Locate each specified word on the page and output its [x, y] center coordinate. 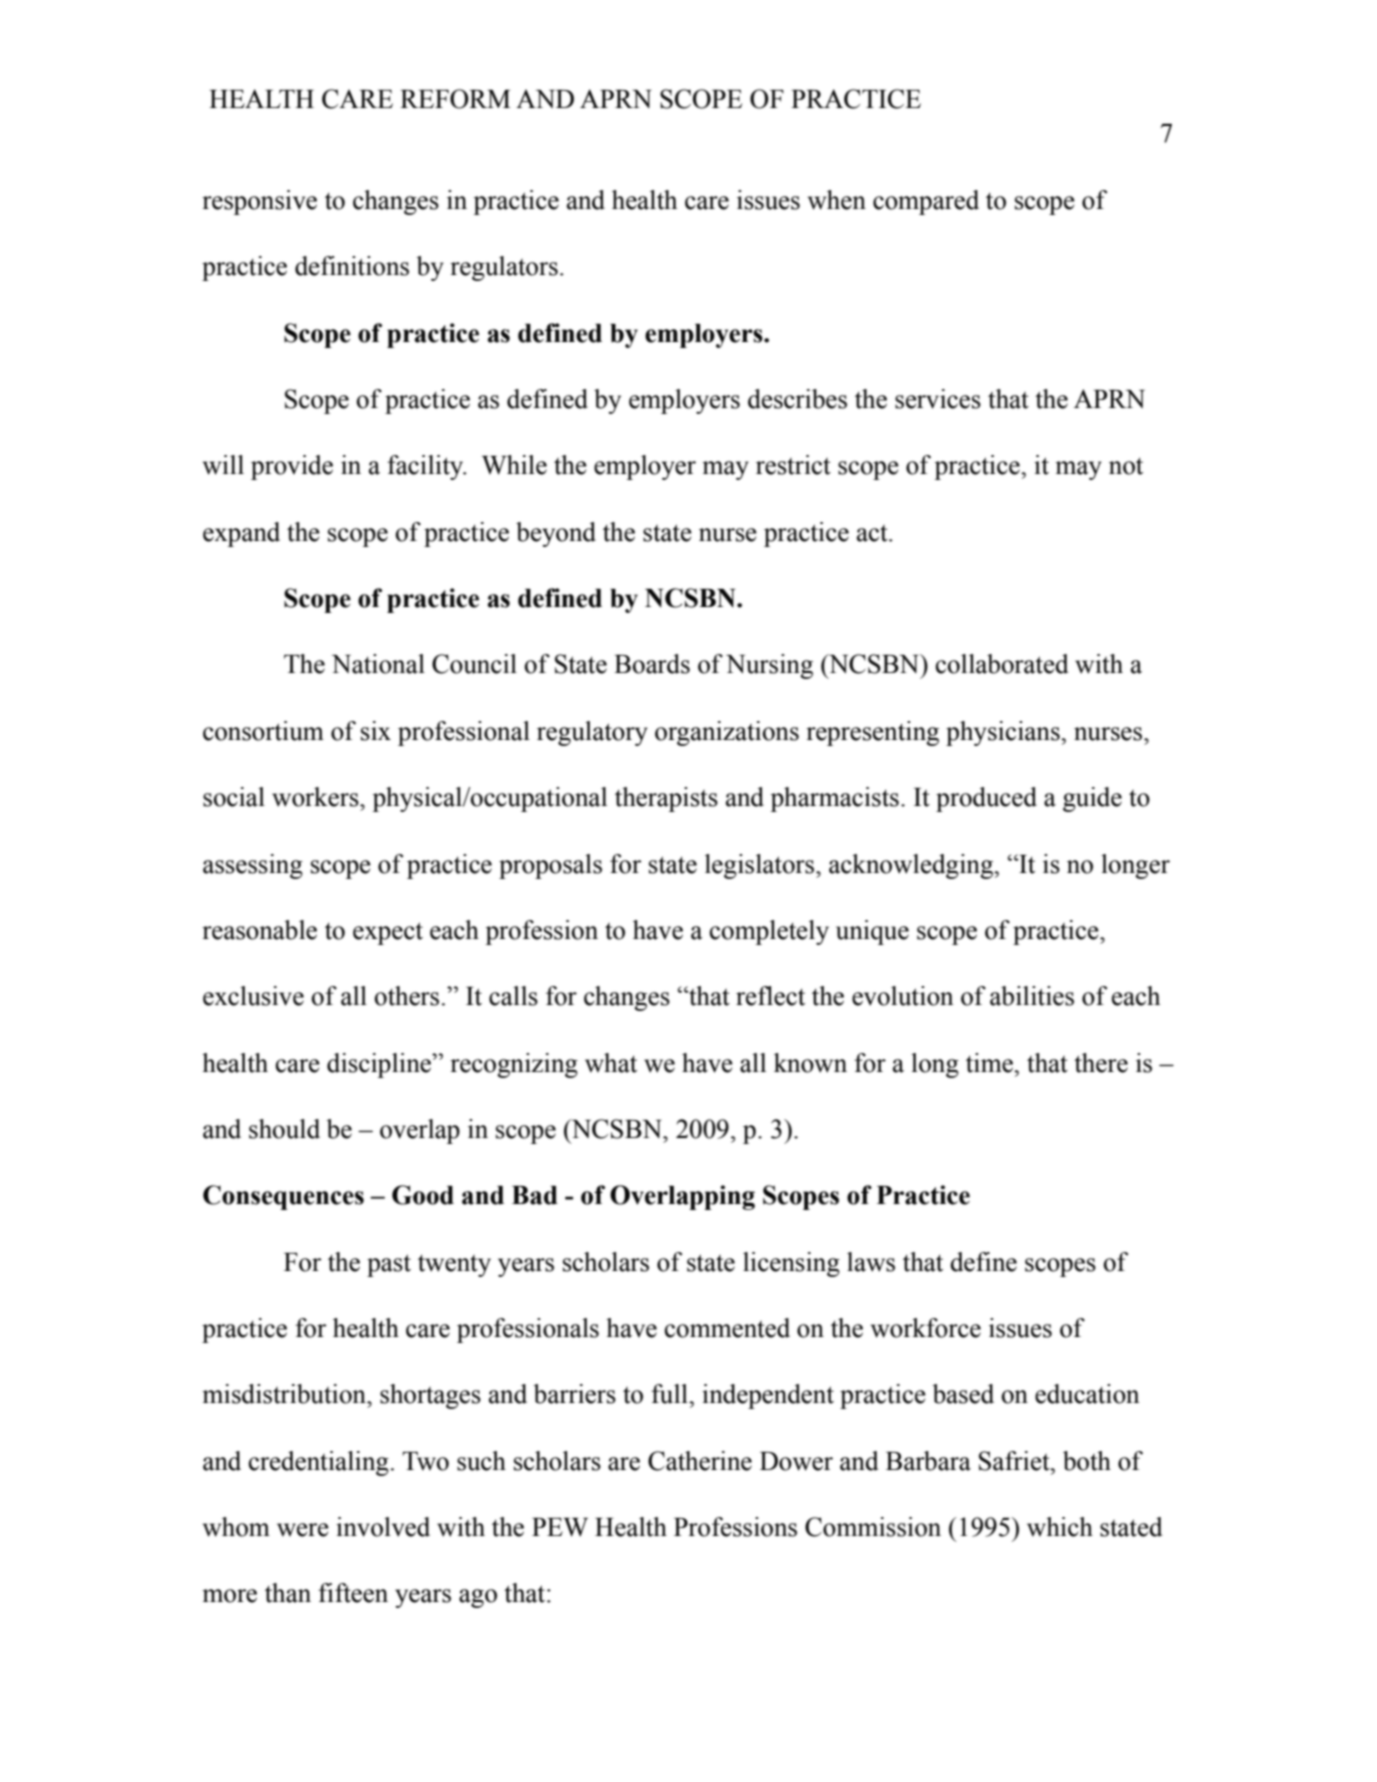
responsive [259, 202]
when [837, 200]
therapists [666, 799]
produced [986, 799]
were [303, 1530]
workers [316, 797]
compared [926, 202]
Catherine [700, 1461]
